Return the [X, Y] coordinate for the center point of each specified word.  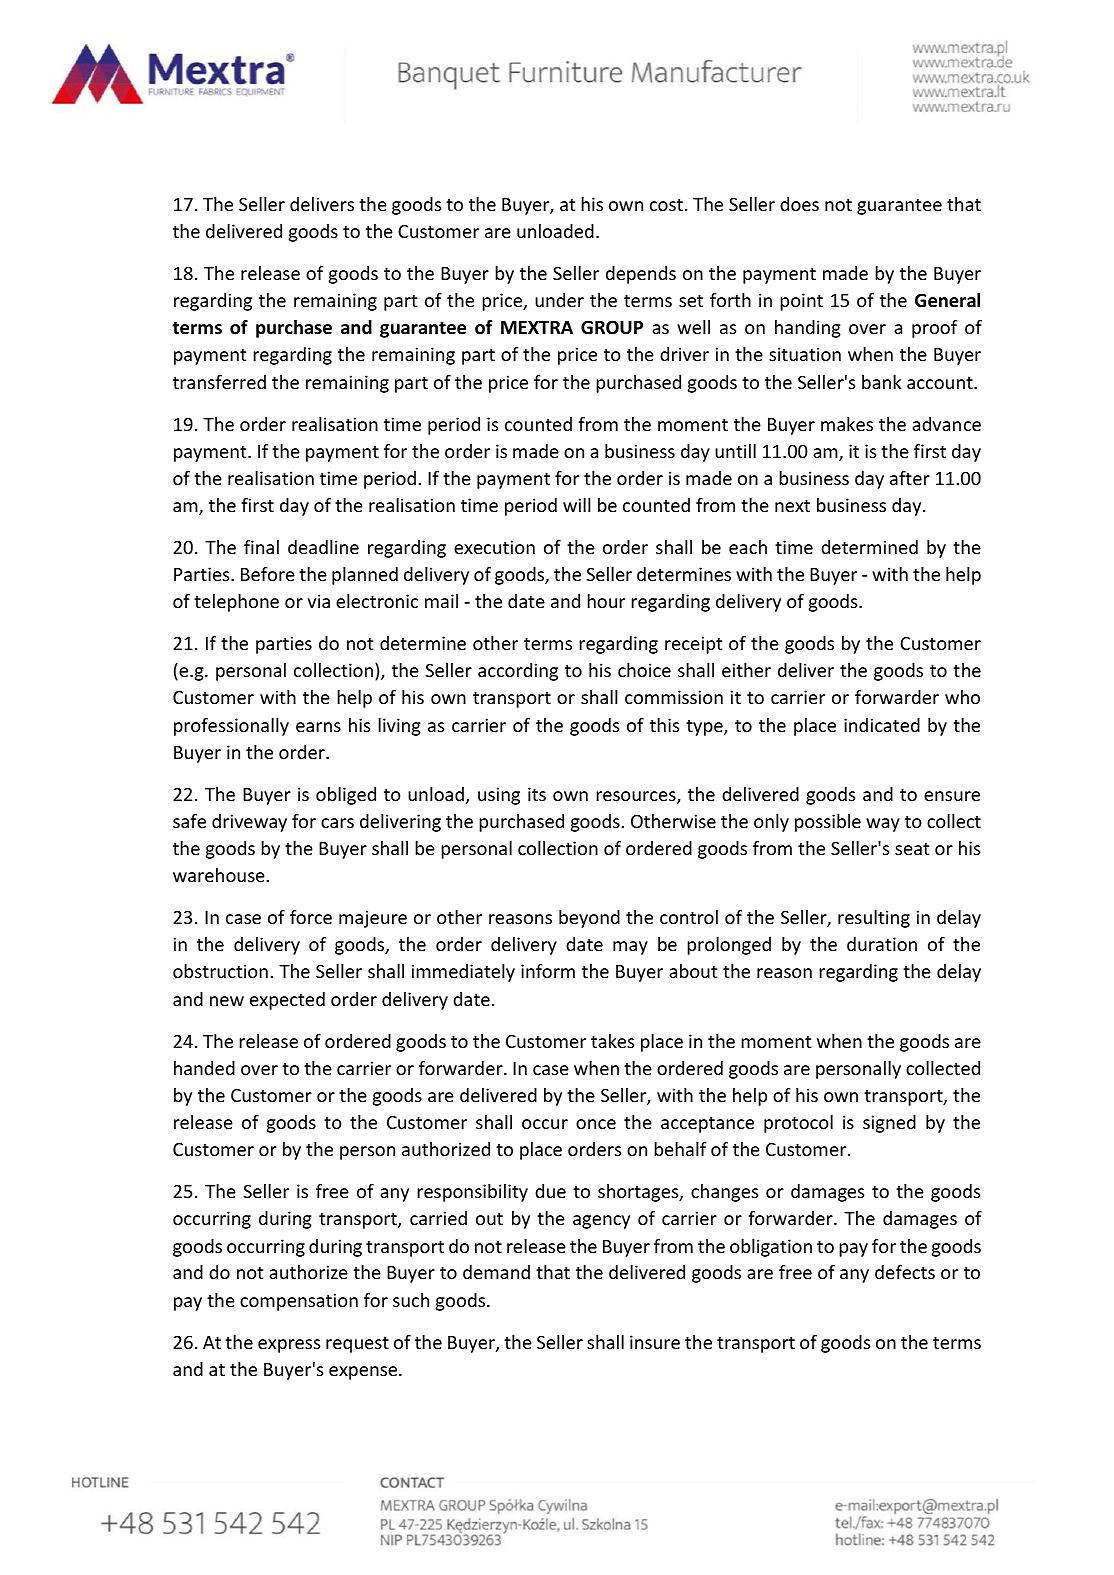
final [261, 547]
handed [204, 1068]
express [289, 1346]
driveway [249, 823]
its [537, 794]
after [910, 478]
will [577, 505]
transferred [219, 382]
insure [655, 1342]
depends [641, 275]
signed [889, 1124]
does [799, 204]
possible [828, 823]
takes [612, 1041]
